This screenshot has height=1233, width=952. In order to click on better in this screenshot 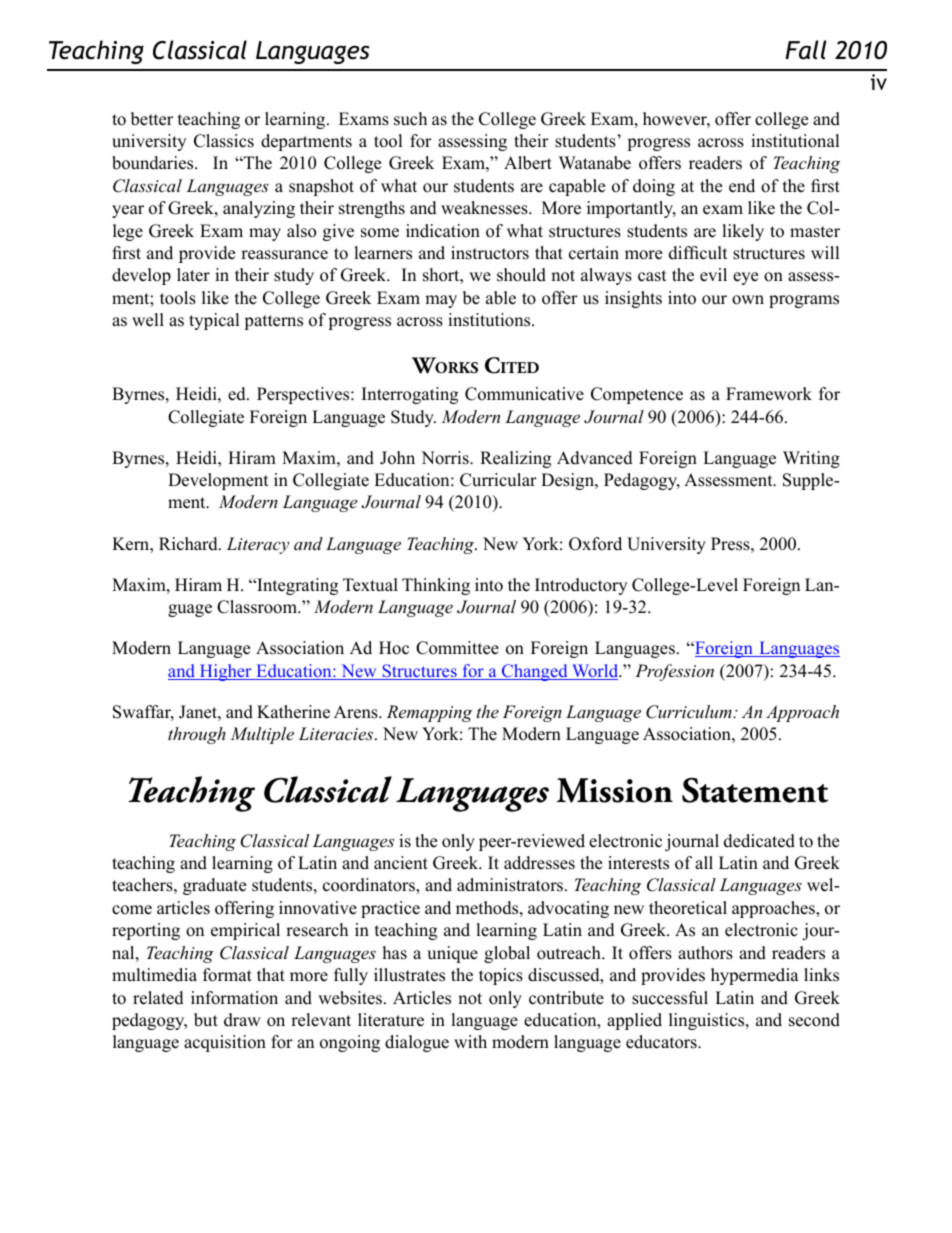, I will do `click(152, 119)`.
